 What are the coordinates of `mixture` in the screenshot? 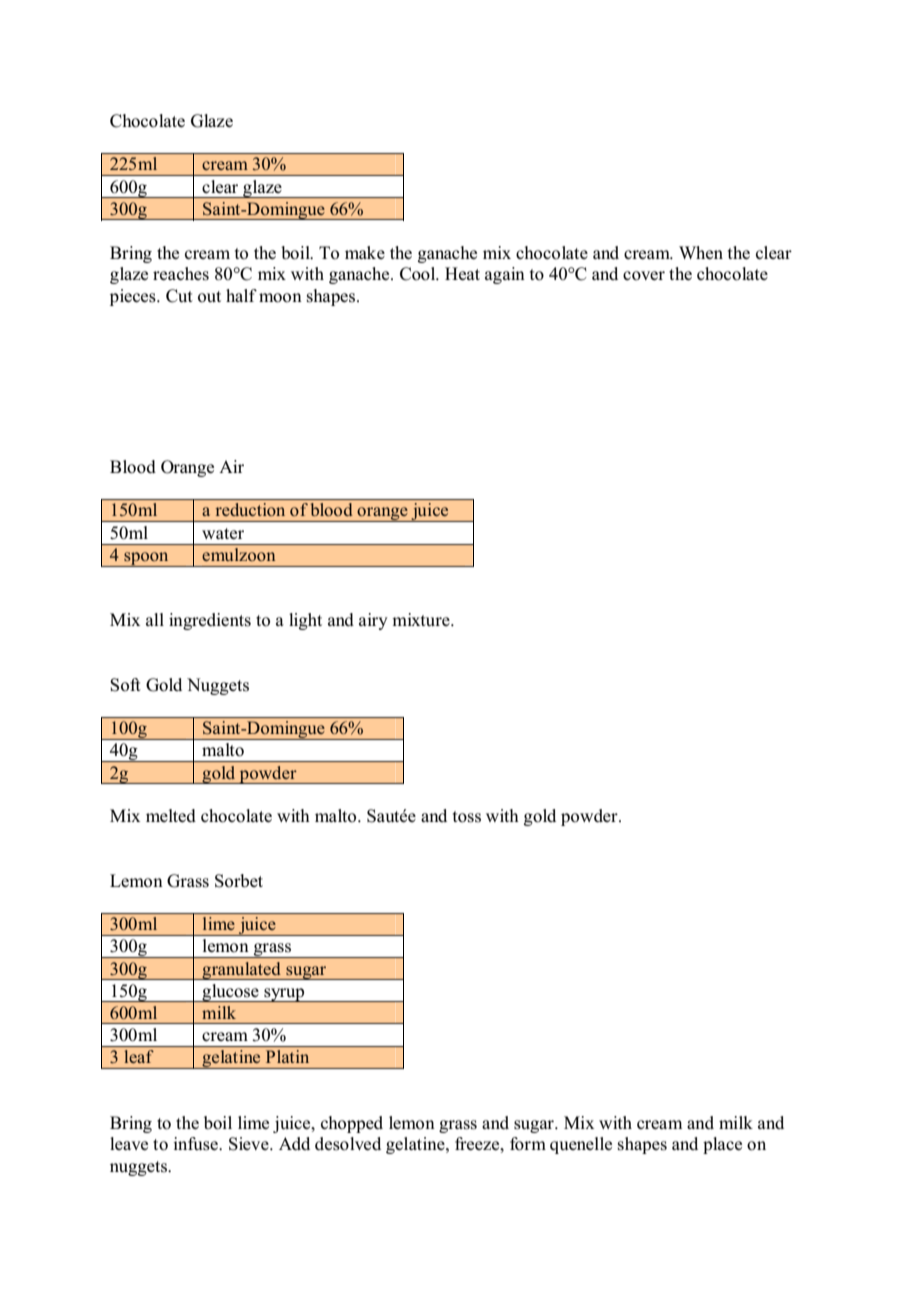 It's located at (422, 619).
